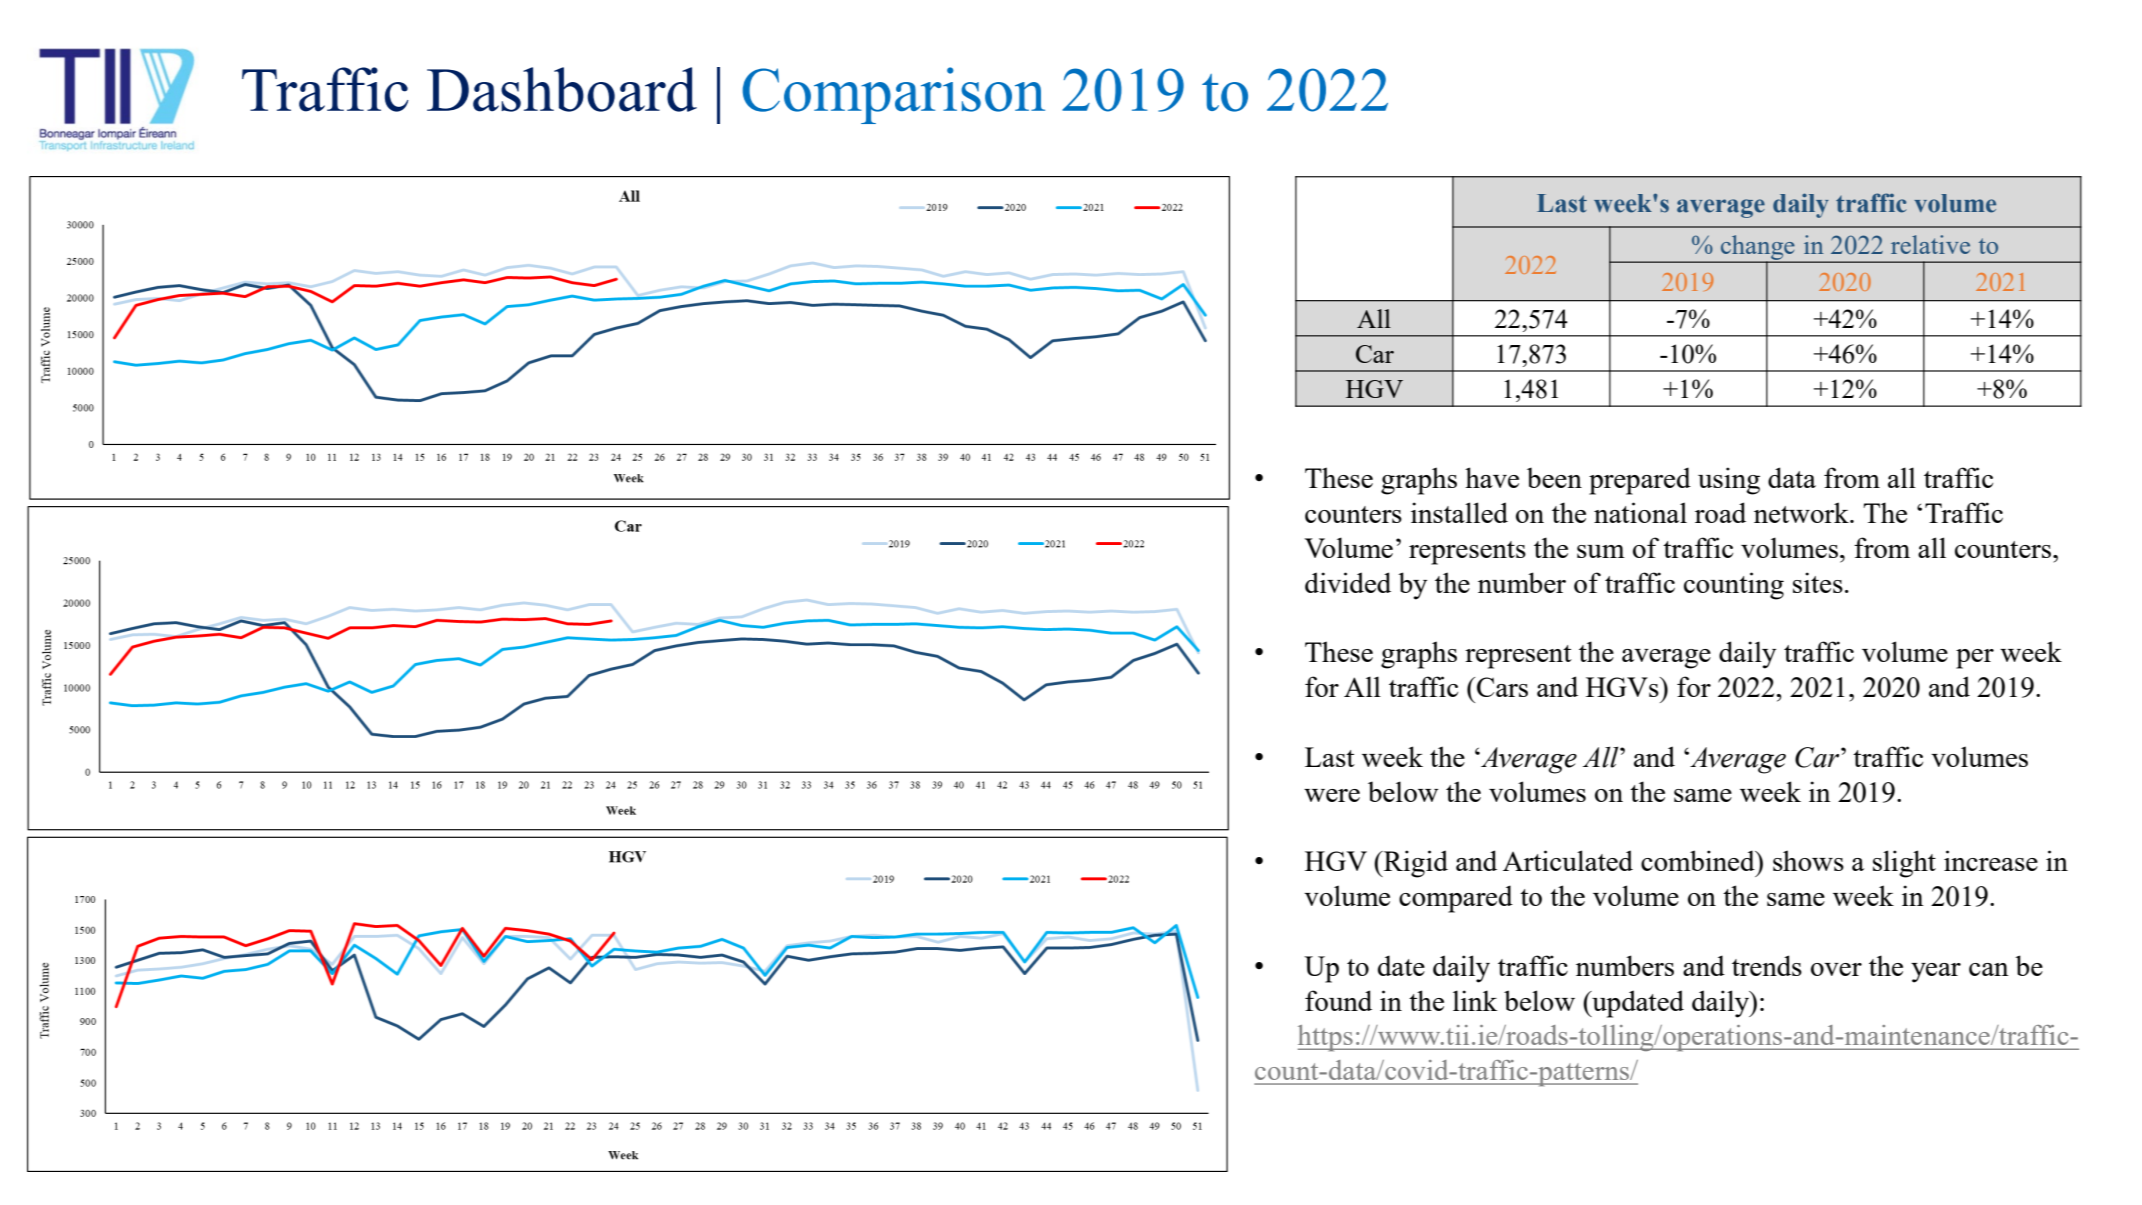  What do you see at coordinates (1836, 969) in the image?
I see `over` at bounding box center [1836, 969].
